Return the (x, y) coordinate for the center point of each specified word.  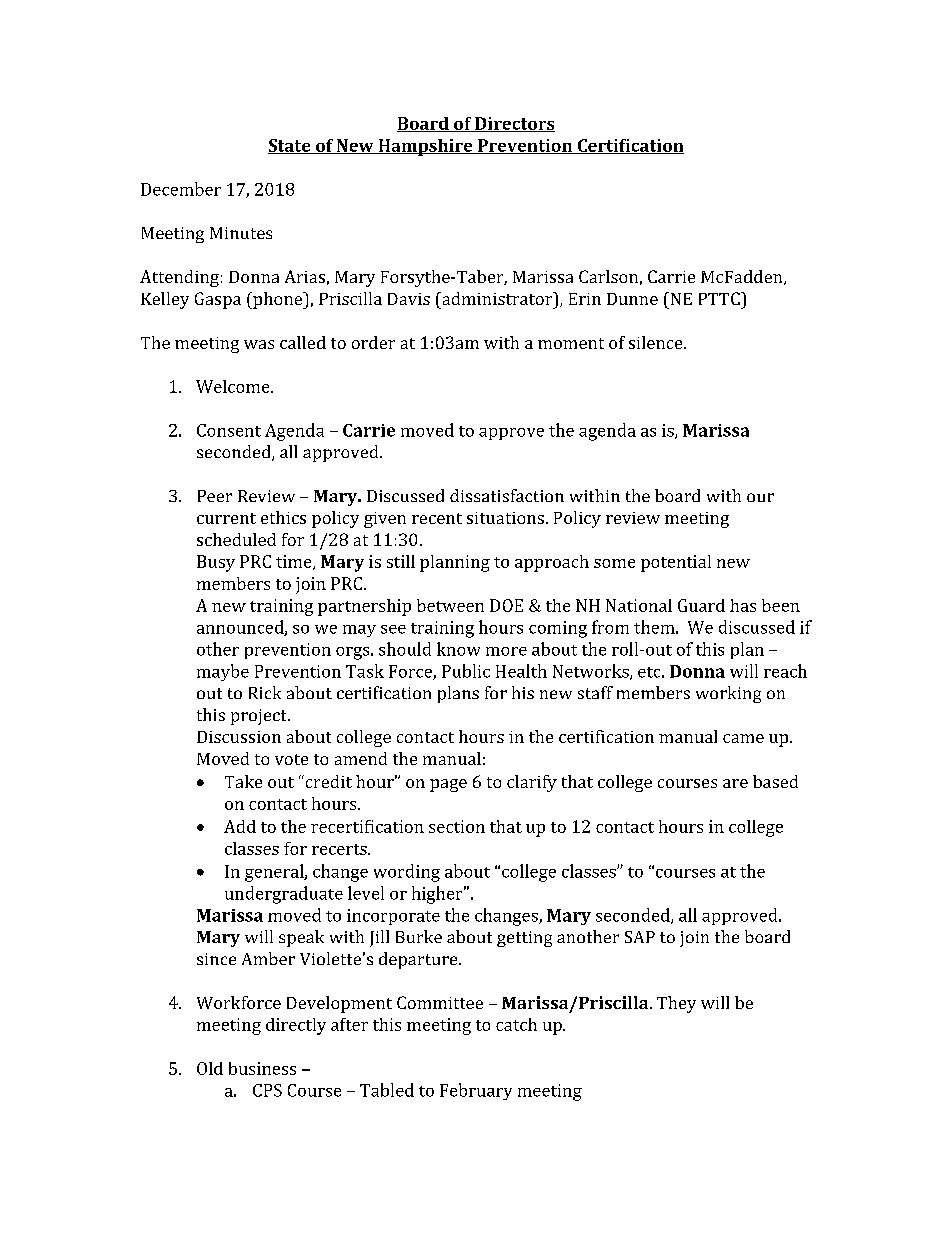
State (290, 146)
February (476, 1091)
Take (243, 781)
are (735, 783)
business (262, 1068)
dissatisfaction (507, 495)
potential (676, 563)
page (448, 785)
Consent (229, 430)
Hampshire (425, 147)
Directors (514, 124)
